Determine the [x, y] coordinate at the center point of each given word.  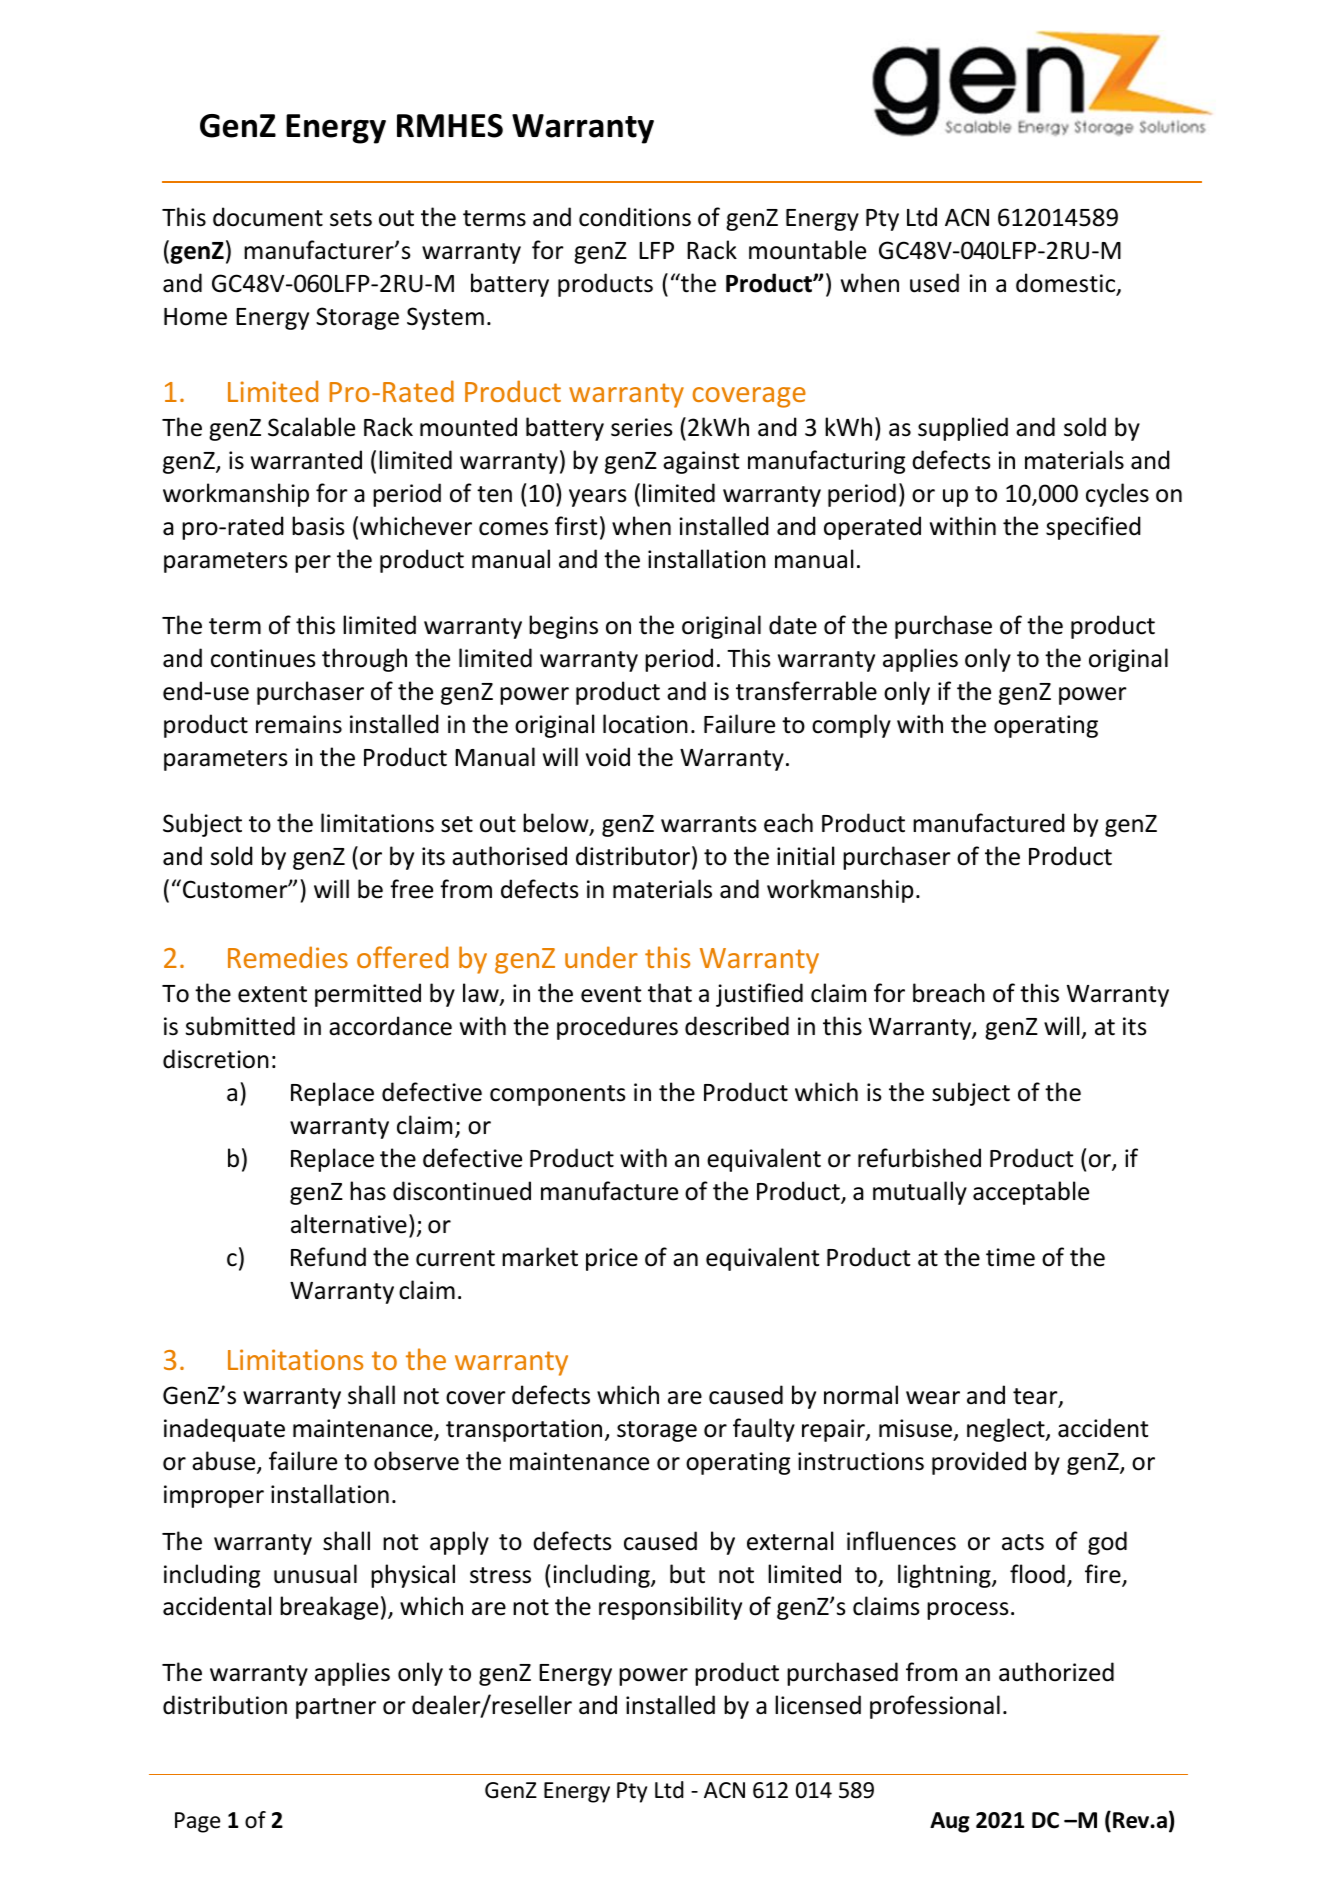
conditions [635, 217]
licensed [818, 1705]
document [268, 217]
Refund [328, 1257]
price [612, 1259]
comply [851, 726]
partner [336, 1708]
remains [299, 724]
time [1010, 1257]
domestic [1067, 284]
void [608, 757]
